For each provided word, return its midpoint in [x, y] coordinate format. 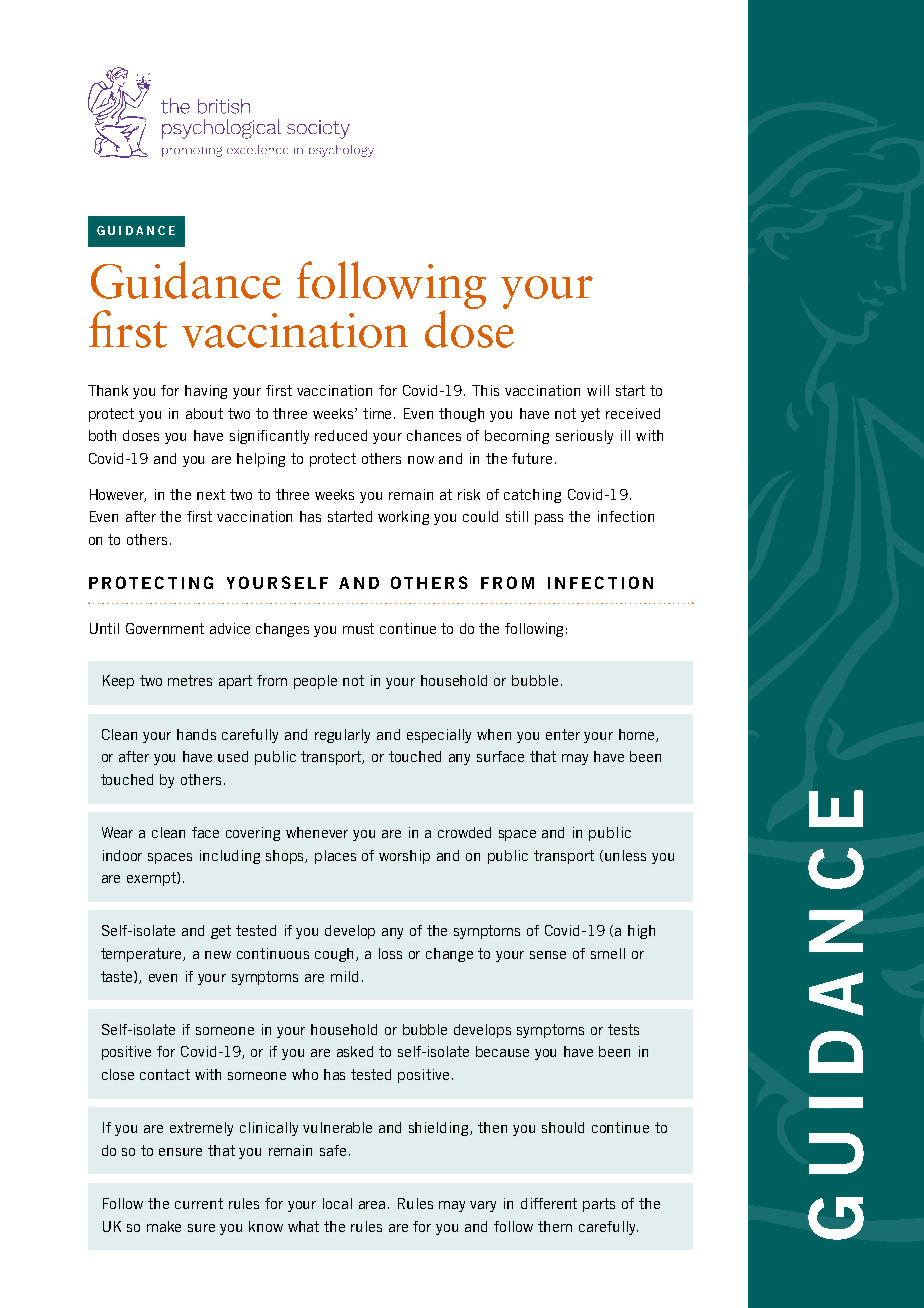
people [315, 682]
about [204, 413]
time [379, 413]
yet [590, 415]
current [199, 1203]
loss [390, 953]
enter [563, 734]
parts [599, 1205]
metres [190, 680]
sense [548, 955]
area [374, 1205]
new [218, 955]
